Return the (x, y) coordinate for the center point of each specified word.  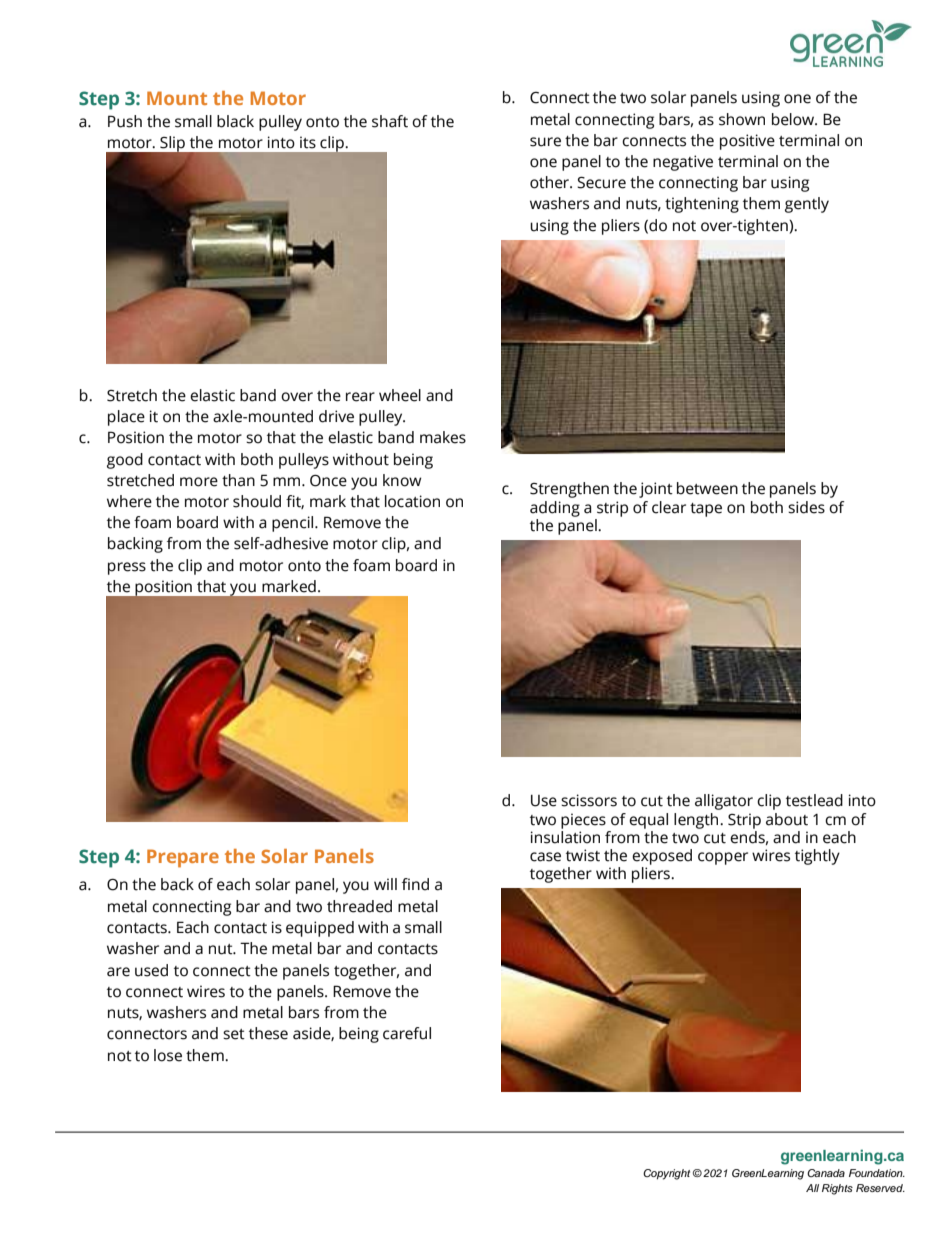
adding (555, 509)
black (235, 121)
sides (806, 507)
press (127, 568)
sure (545, 142)
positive (747, 142)
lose (168, 1055)
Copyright (666, 1174)
